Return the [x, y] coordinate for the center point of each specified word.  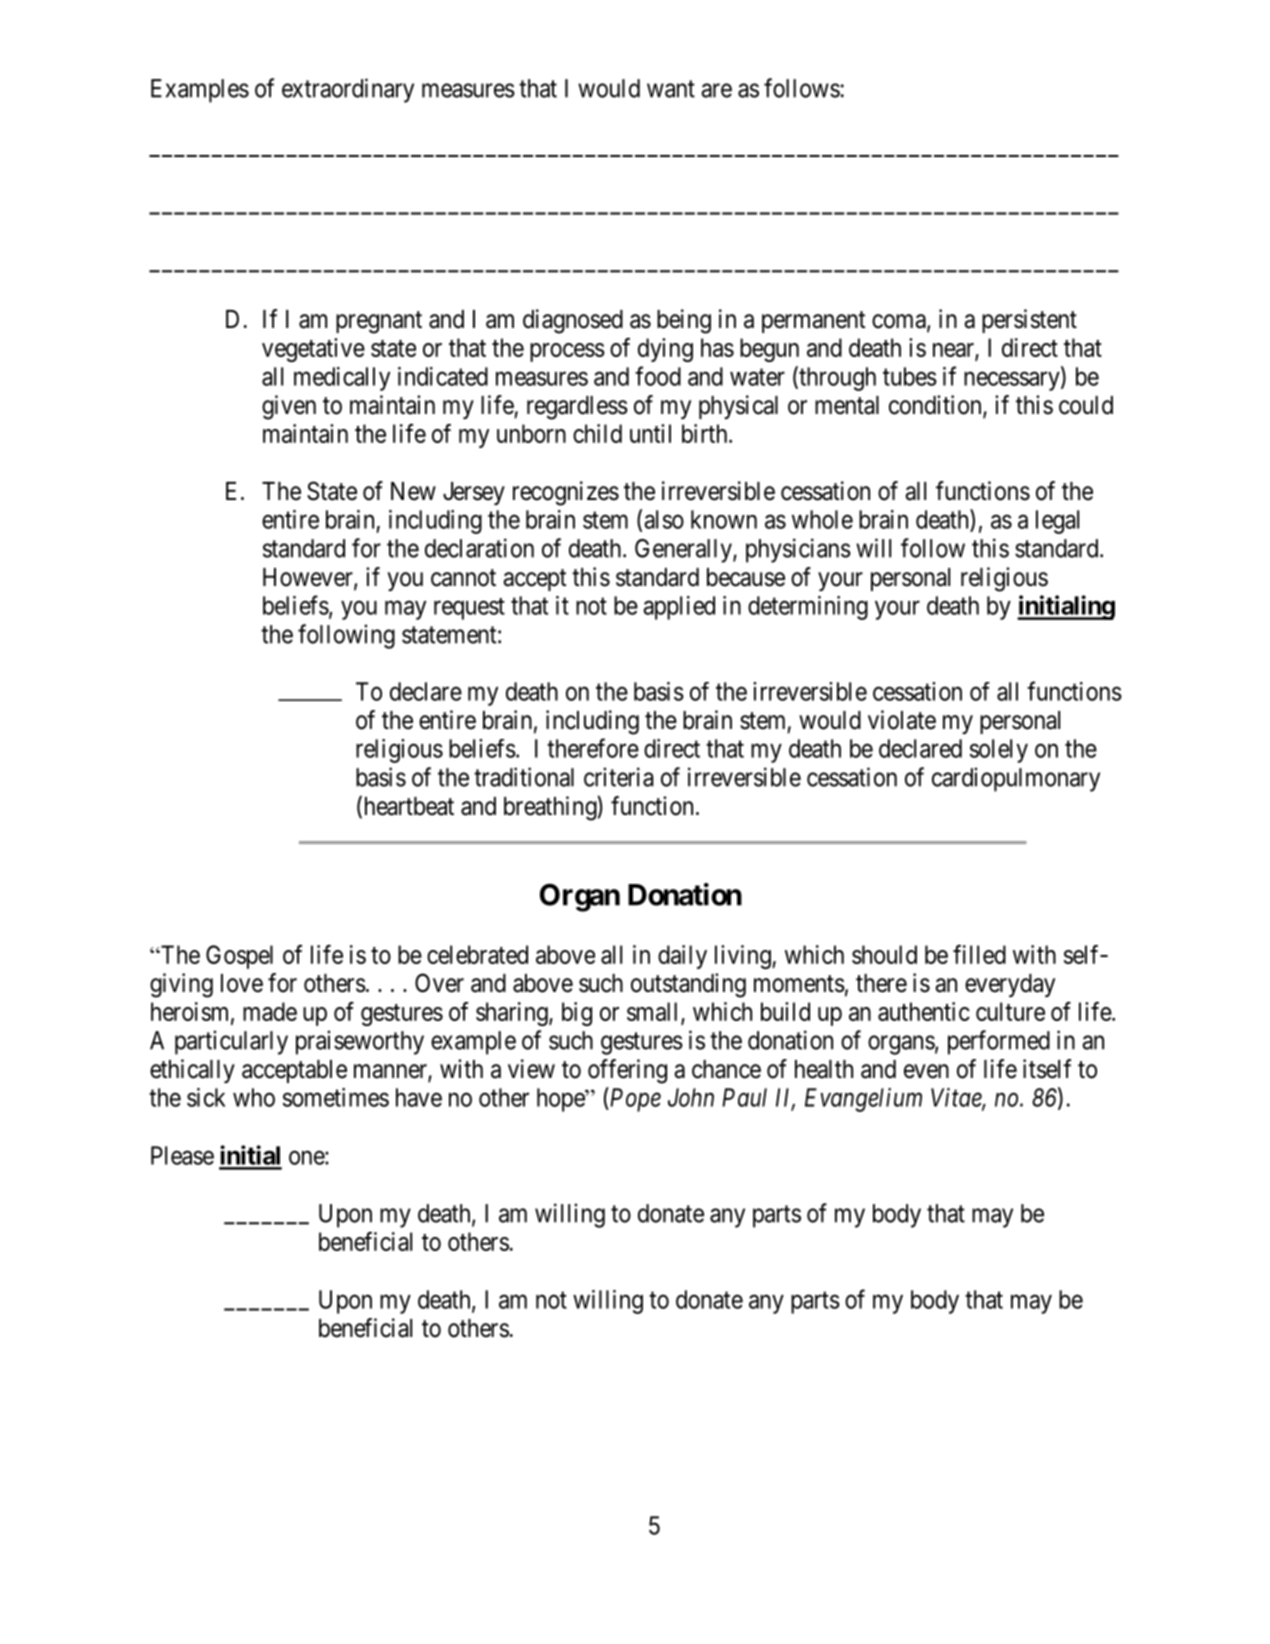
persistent [1029, 321]
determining [808, 608]
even [926, 1071]
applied [679, 608]
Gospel [239, 957]
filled [979, 954]
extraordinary [348, 90]
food [658, 376]
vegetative [313, 350]
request [469, 609]
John [691, 1097]
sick [206, 1097]
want [671, 89]
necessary [1013, 381]
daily [682, 957]
